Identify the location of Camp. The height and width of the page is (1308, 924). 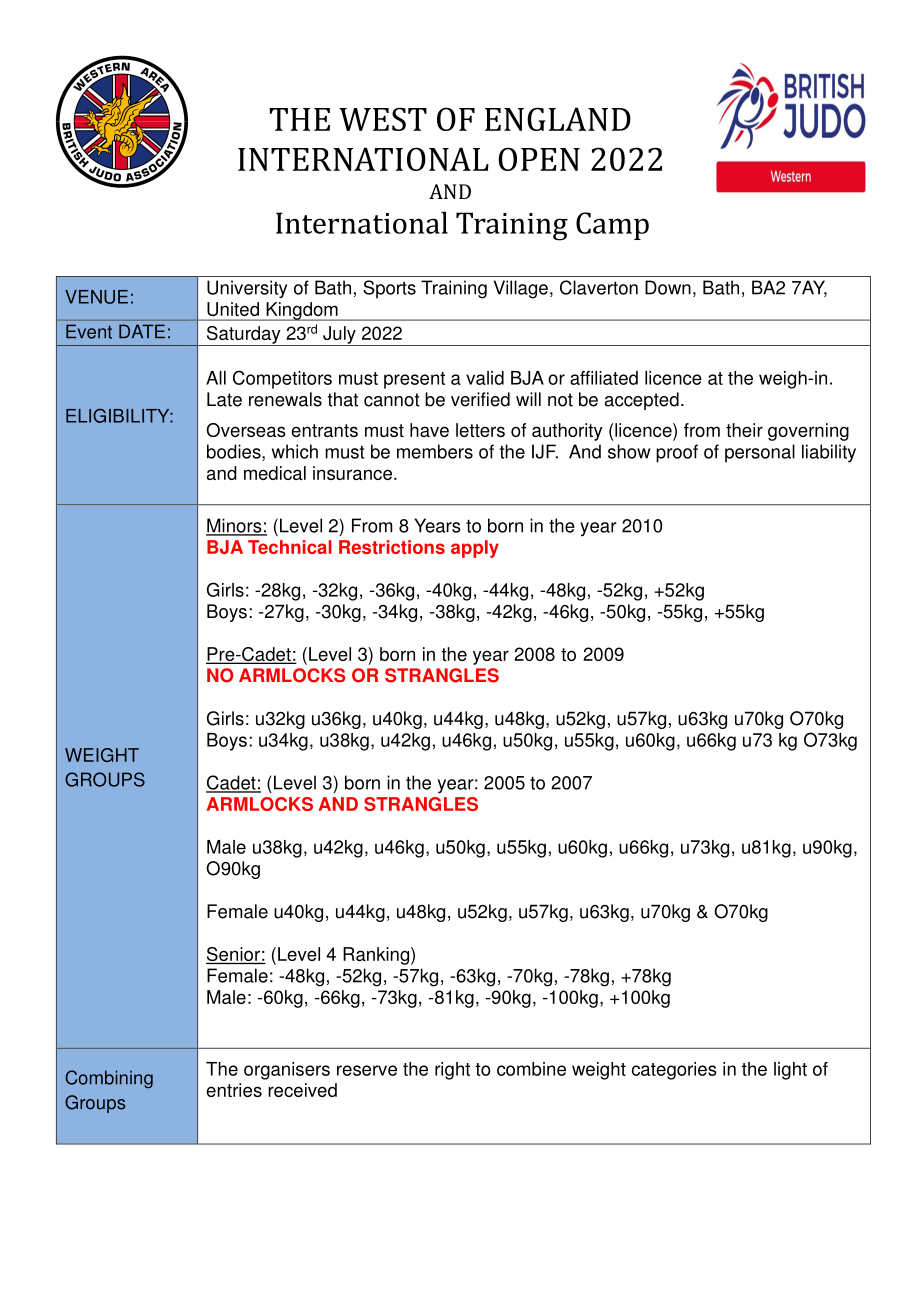
(612, 226).
